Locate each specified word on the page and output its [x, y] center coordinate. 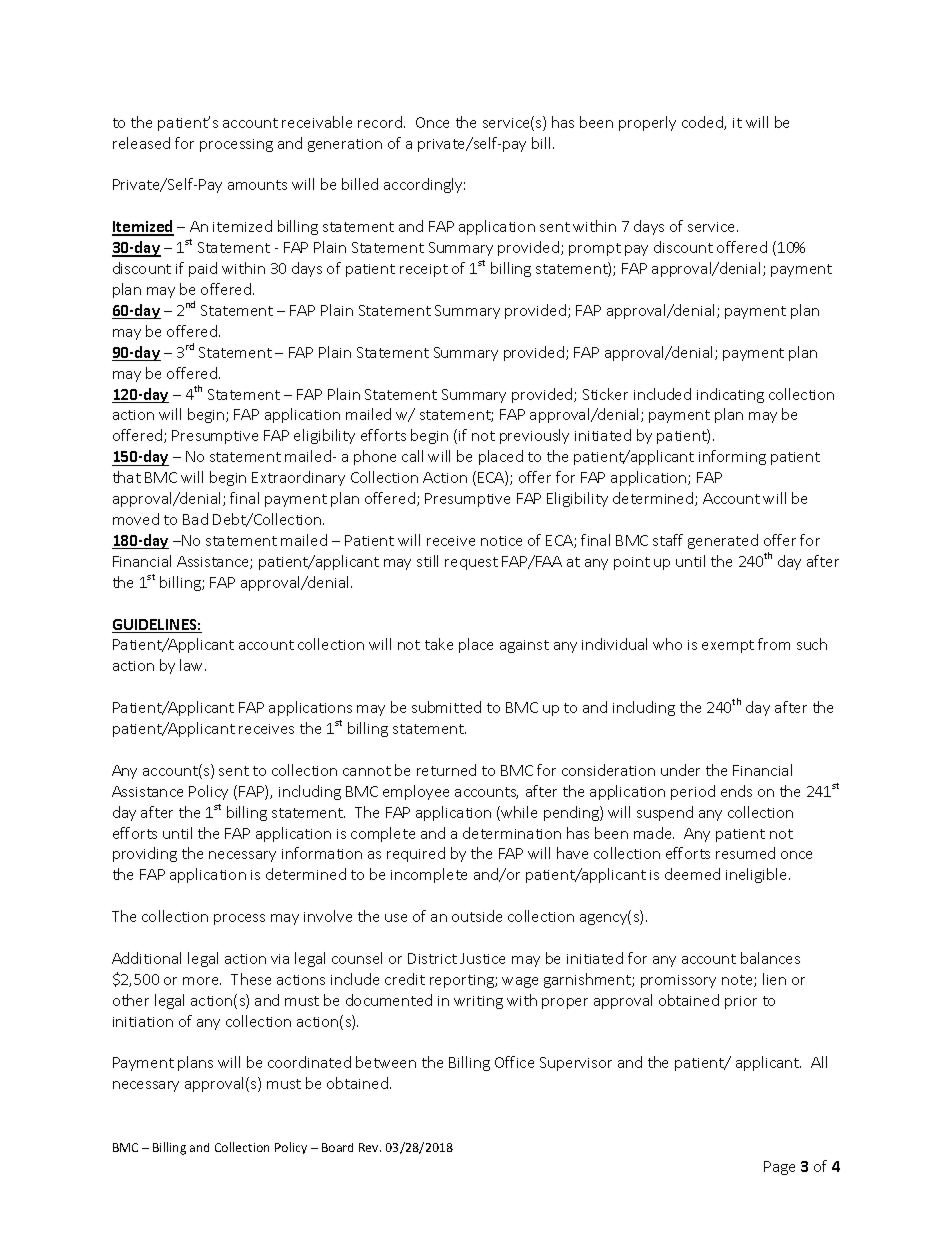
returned [446, 770]
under [680, 770]
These [251, 979]
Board [337, 1147]
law [193, 665]
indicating [730, 395]
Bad [195, 519]
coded [703, 123]
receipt [424, 270]
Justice [482, 958]
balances [770, 958]
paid [203, 269]
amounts [257, 185]
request [471, 563]
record [380, 122]
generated [723, 541]
